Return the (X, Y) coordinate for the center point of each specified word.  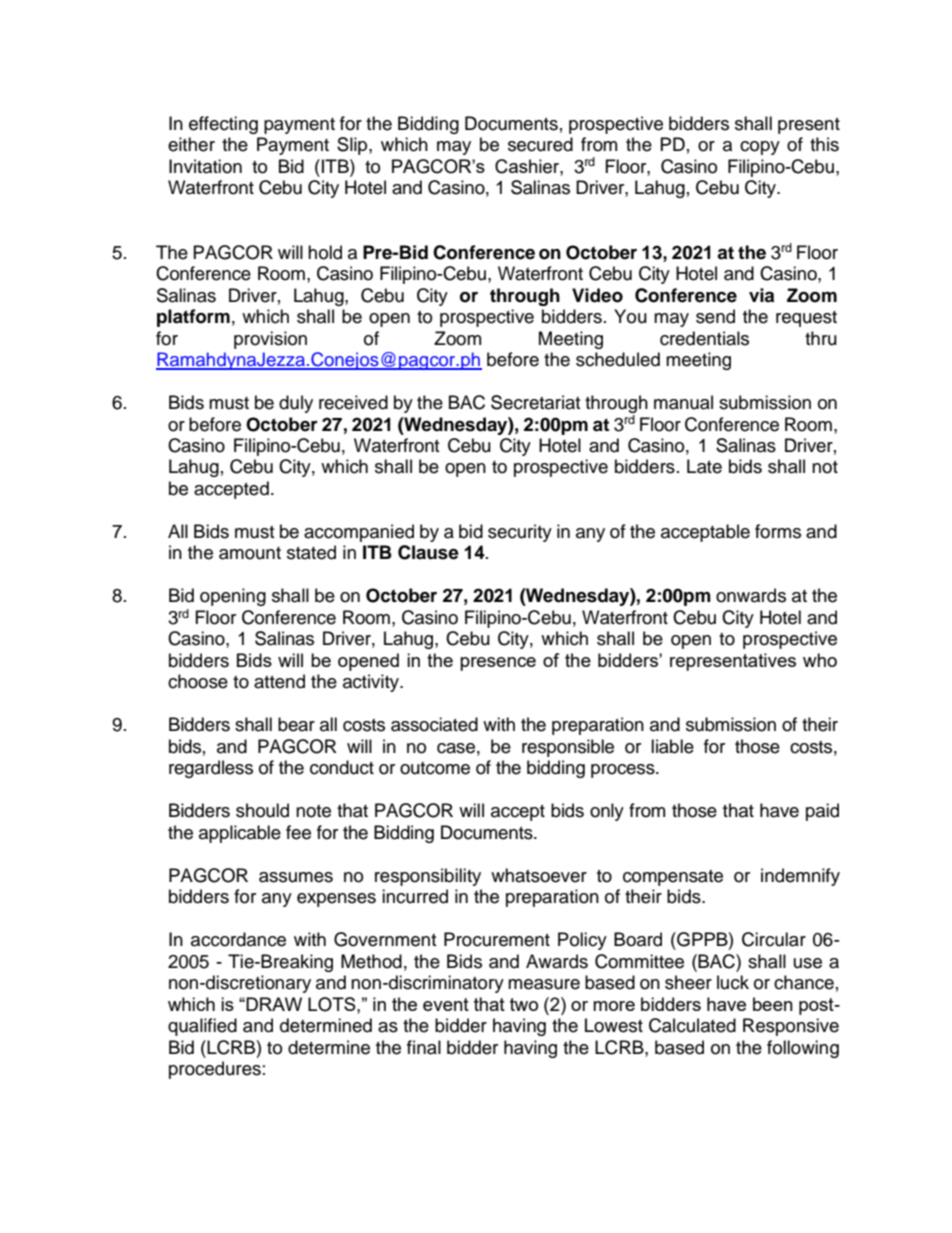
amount (250, 553)
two (524, 1004)
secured (540, 144)
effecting (223, 125)
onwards (751, 595)
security (520, 533)
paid (822, 812)
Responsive (791, 1027)
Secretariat (535, 402)
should (262, 810)
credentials (704, 338)
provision (270, 340)
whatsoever (539, 875)
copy (760, 148)
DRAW (274, 1004)
